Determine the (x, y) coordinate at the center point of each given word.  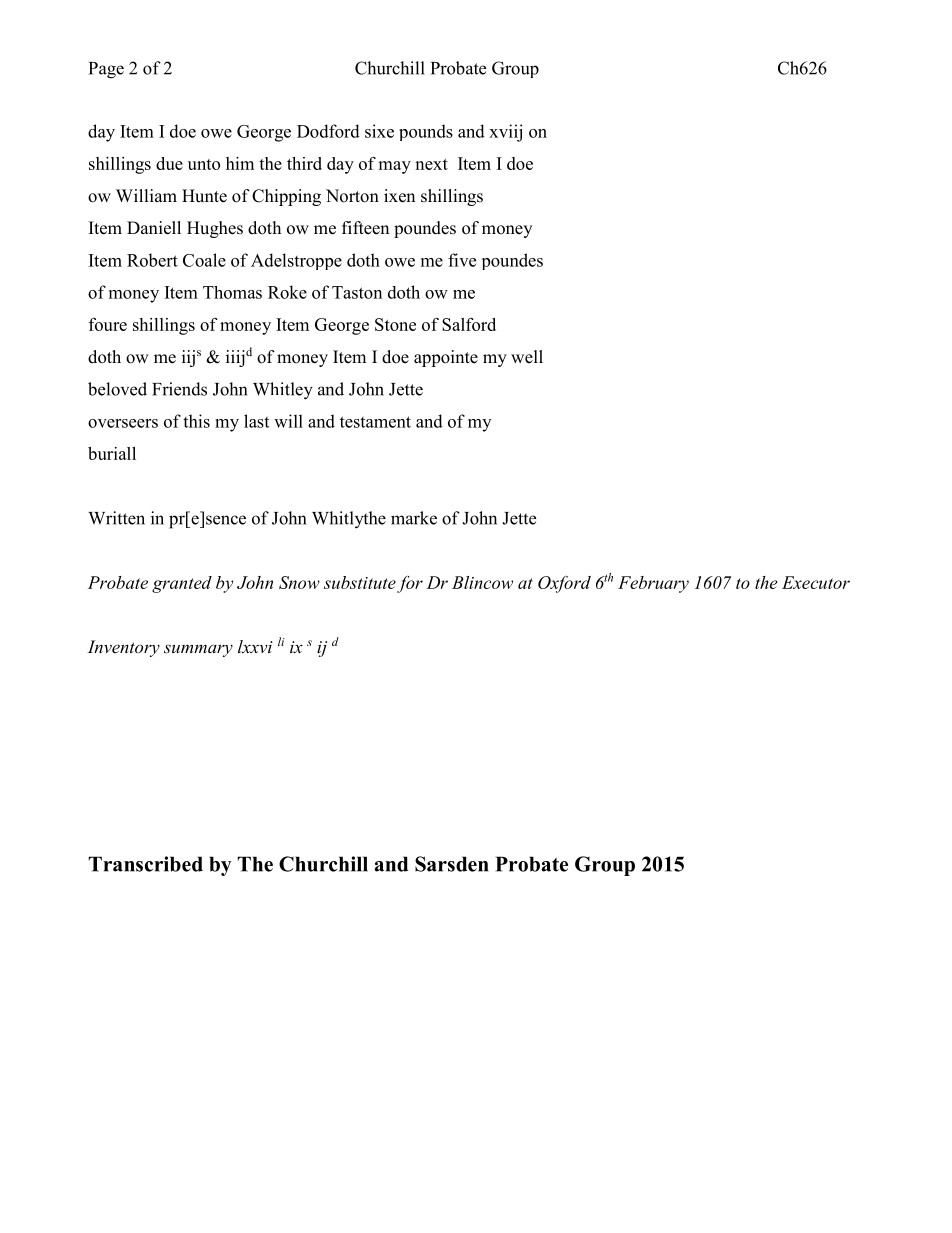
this (196, 421)
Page (106, 70)
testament (375, 422)
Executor (816, 582)
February (653, 584)
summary (198, 650)
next (431, 164)
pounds (426, 132)
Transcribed (145, 864)
